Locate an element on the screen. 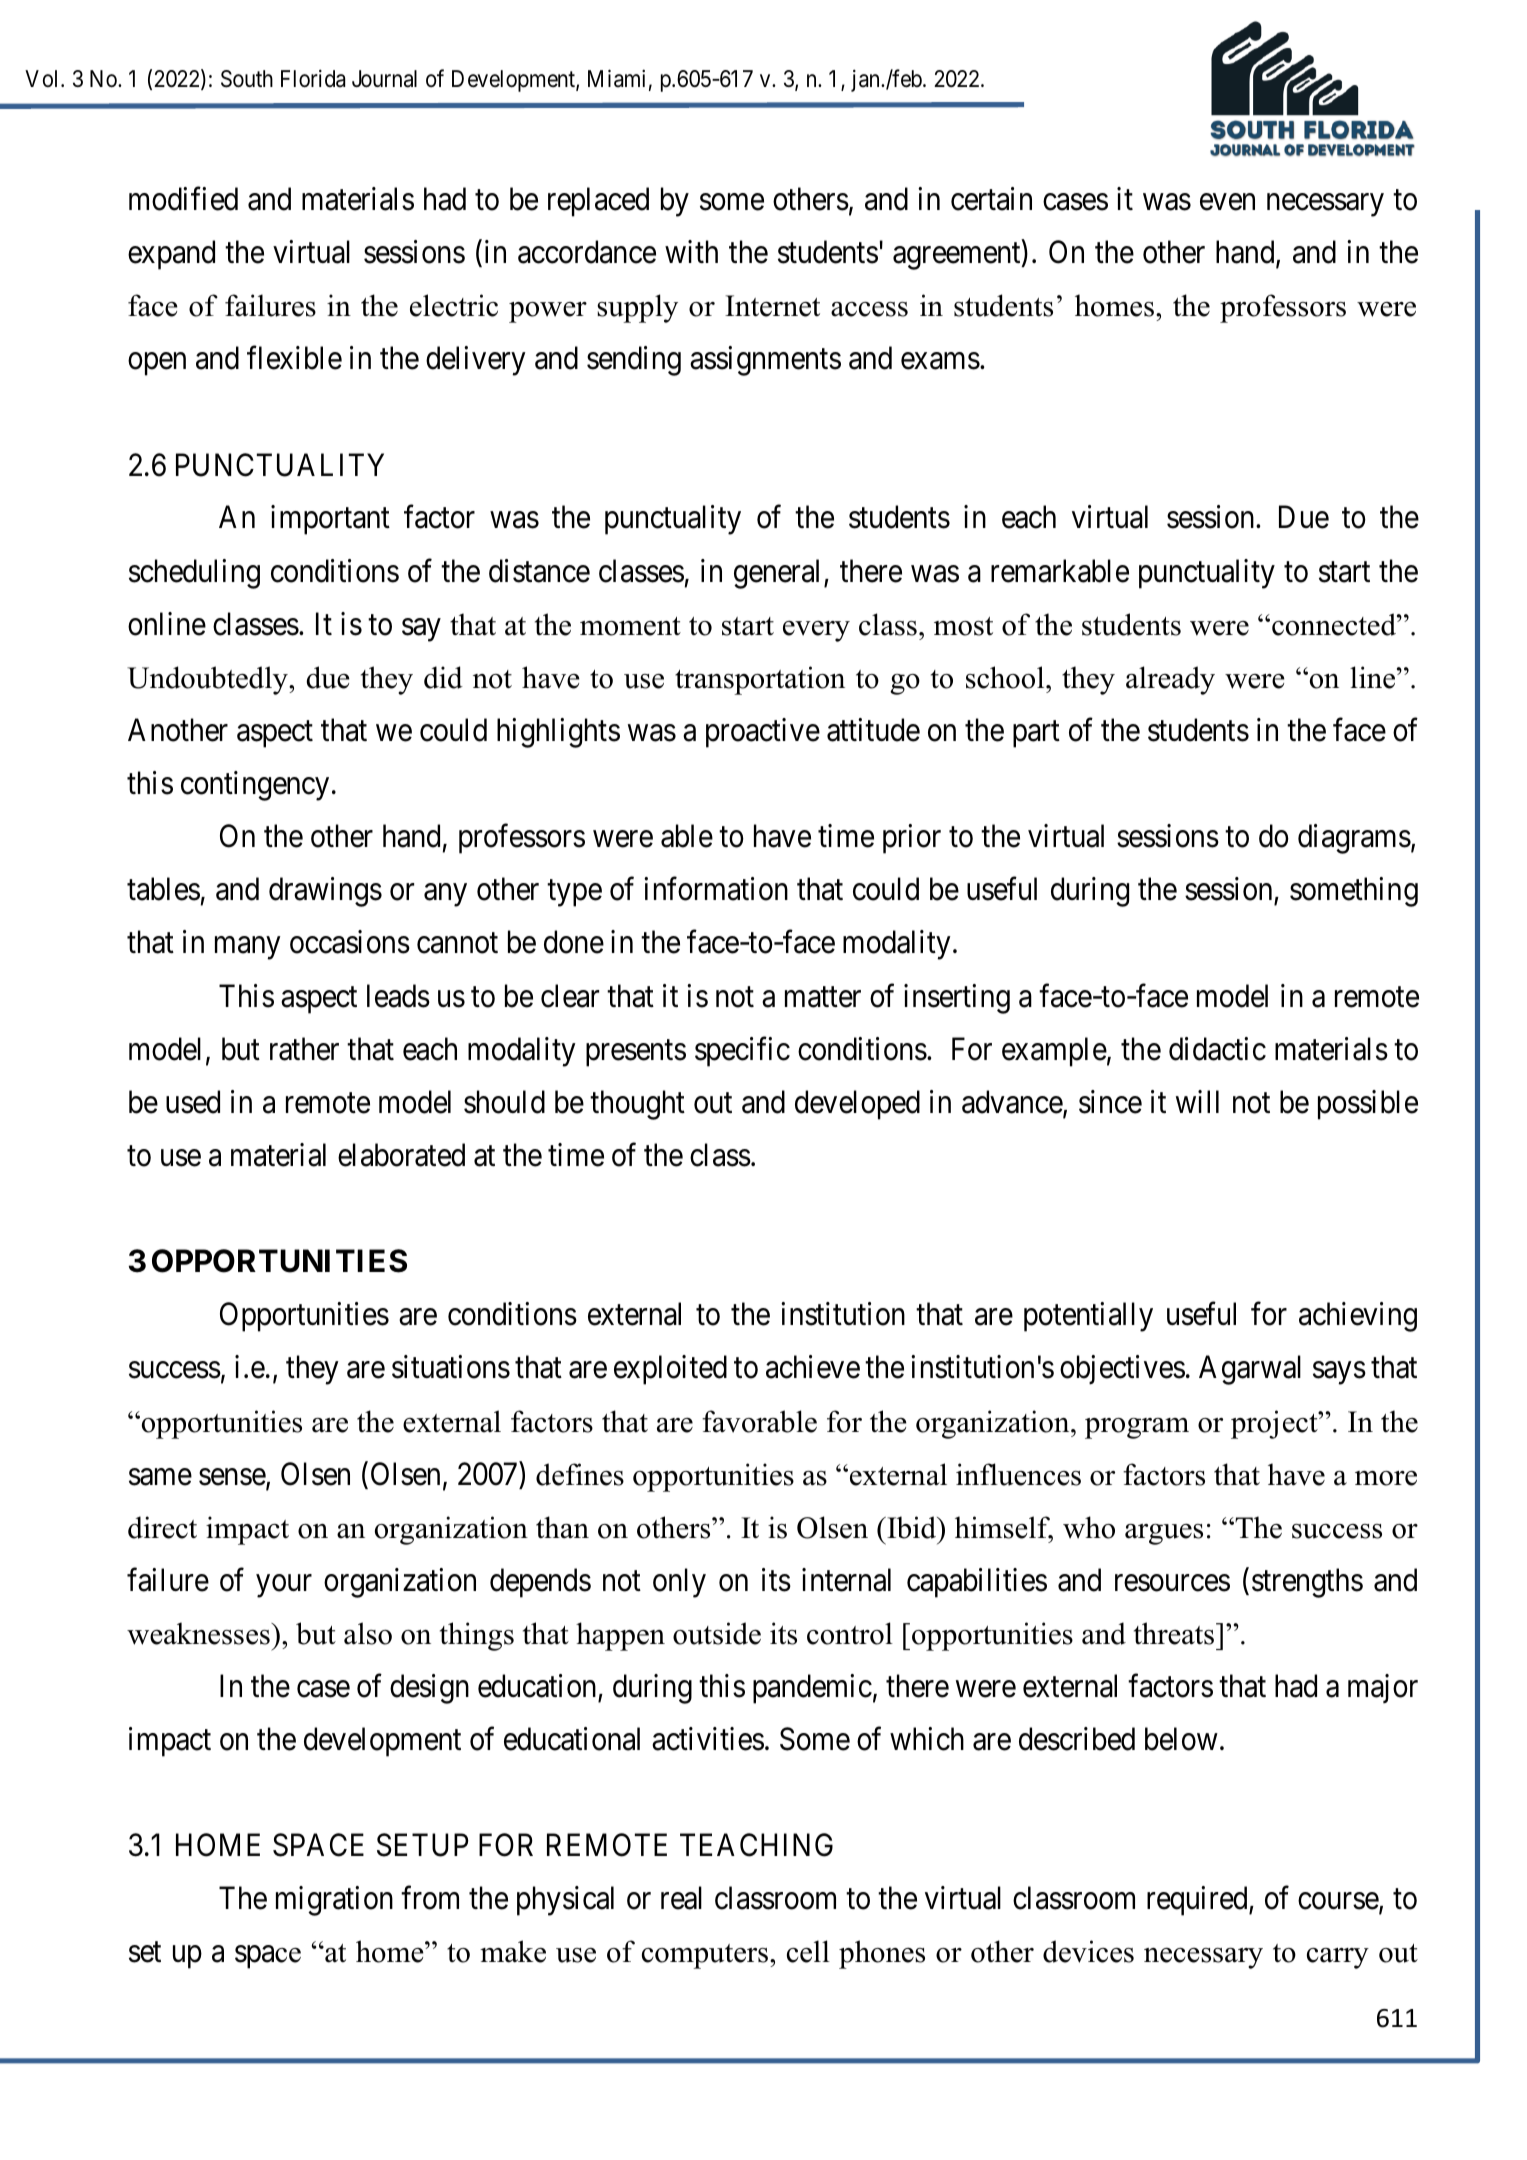  many is located at coordinates (247, 948).
